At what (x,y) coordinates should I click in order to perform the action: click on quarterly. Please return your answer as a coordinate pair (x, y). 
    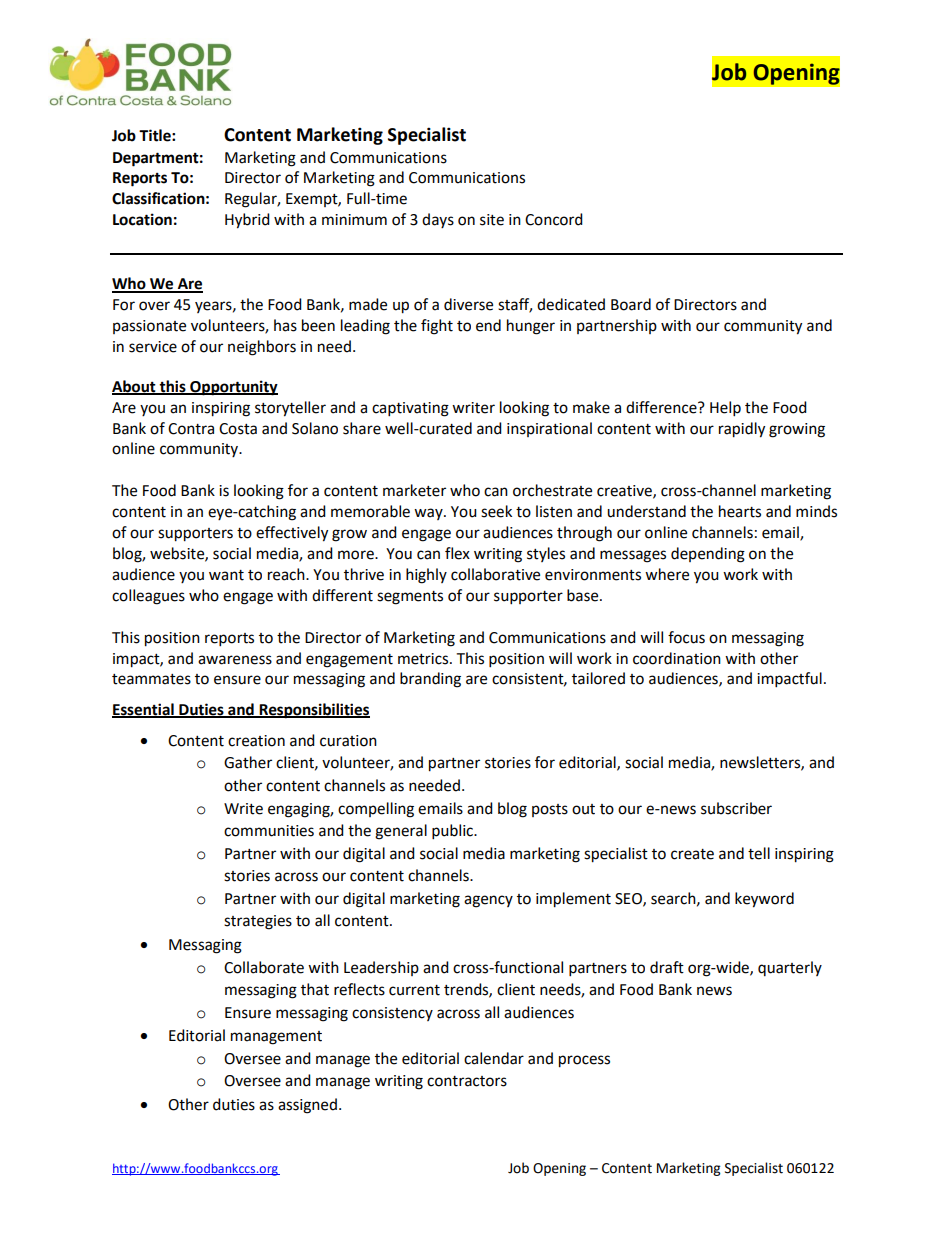
    Looking at the image, I should click on (790, 968).
